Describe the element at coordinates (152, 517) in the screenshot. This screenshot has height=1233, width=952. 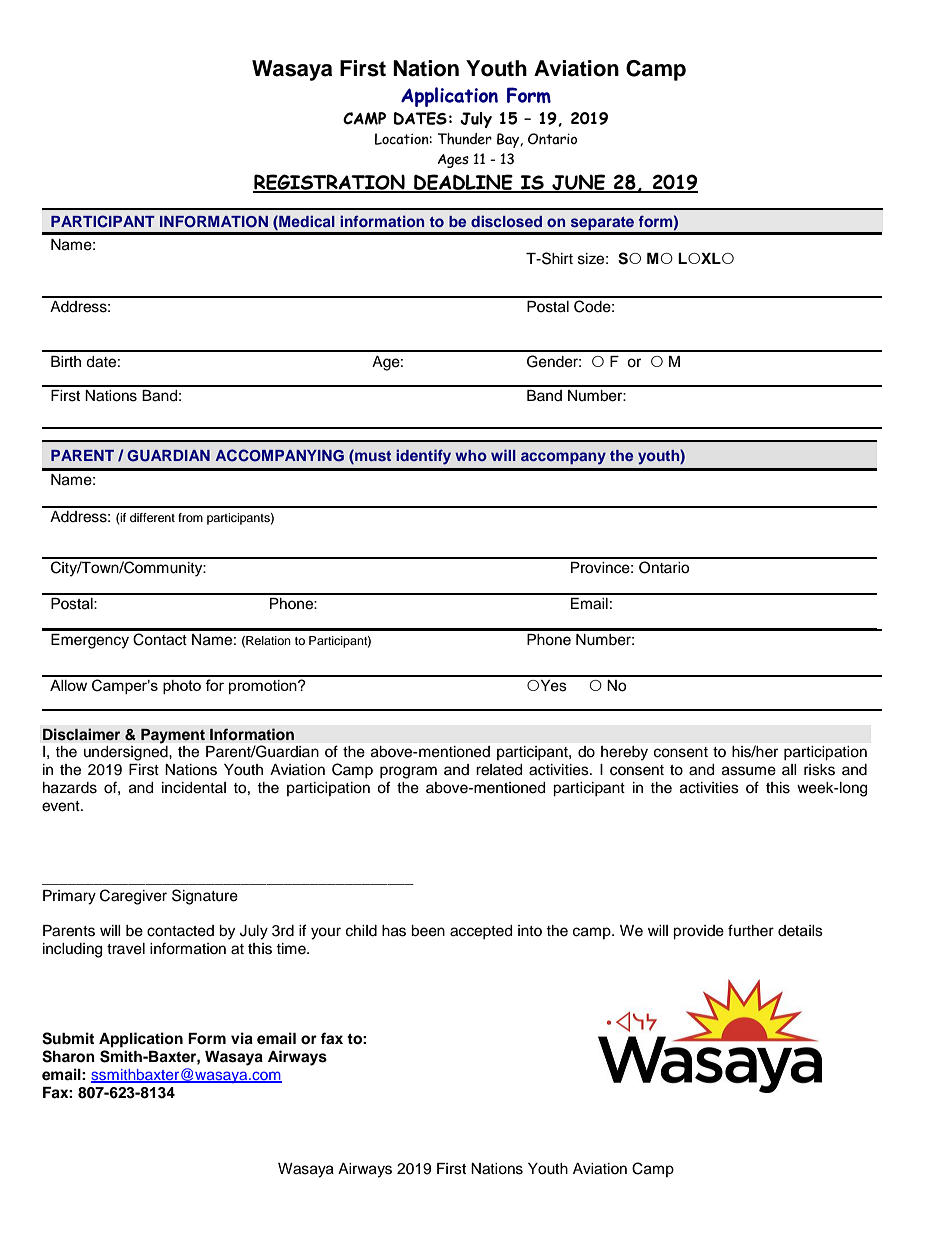
I see `different` at that location.
